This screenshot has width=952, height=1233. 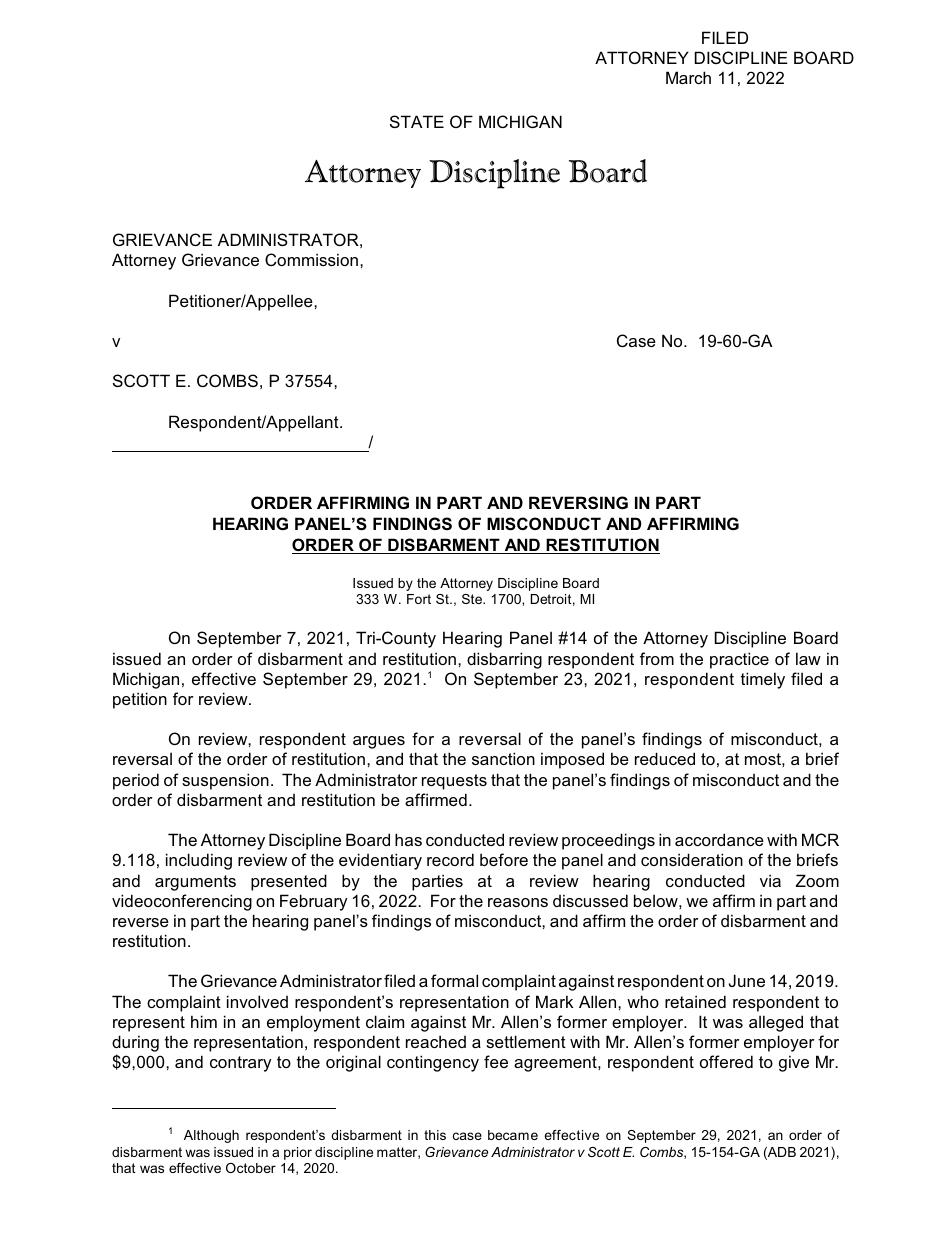 I want to click on practice, so click(x=739, y=660).
